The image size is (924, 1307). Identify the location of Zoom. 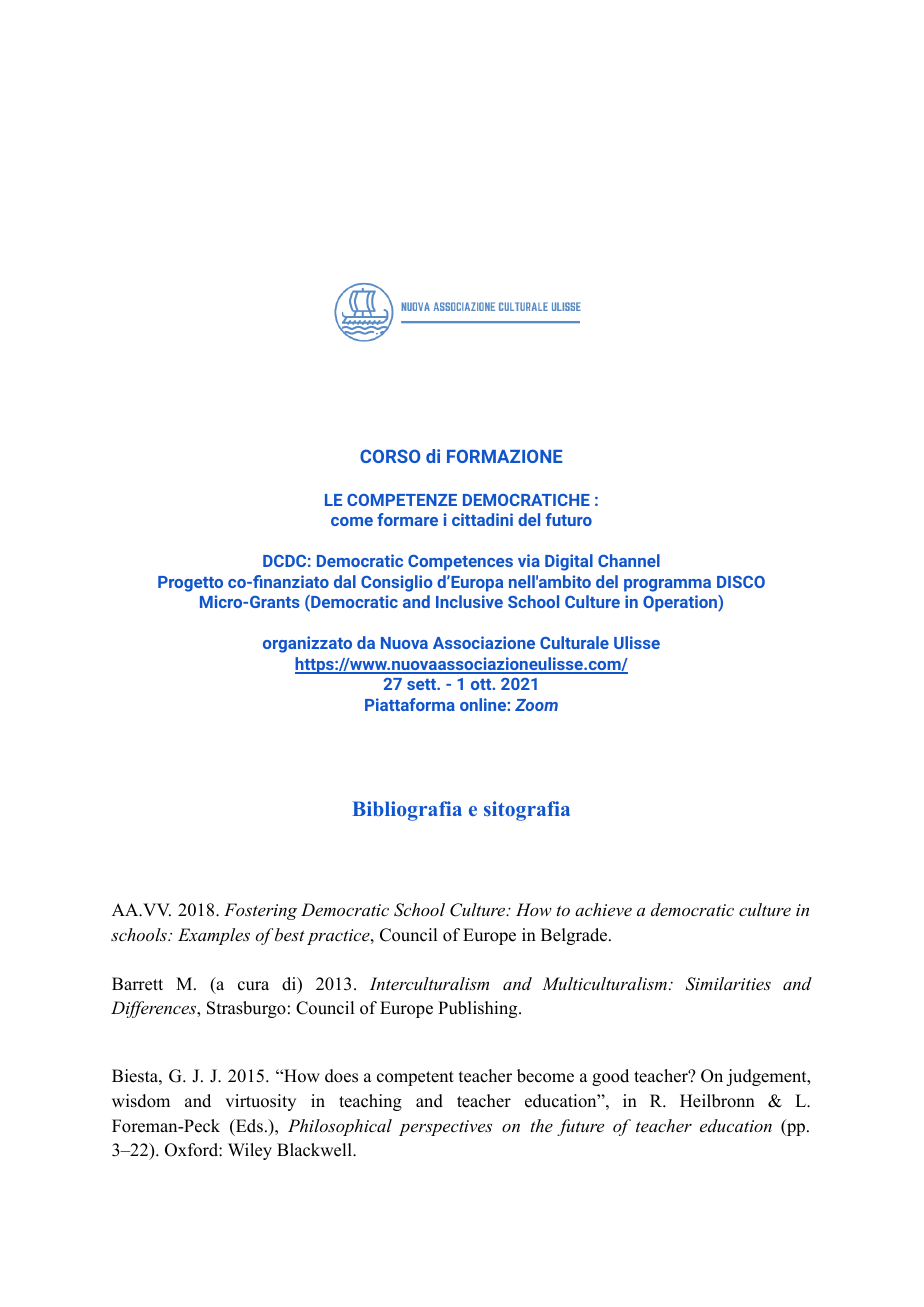
(536, 705).
